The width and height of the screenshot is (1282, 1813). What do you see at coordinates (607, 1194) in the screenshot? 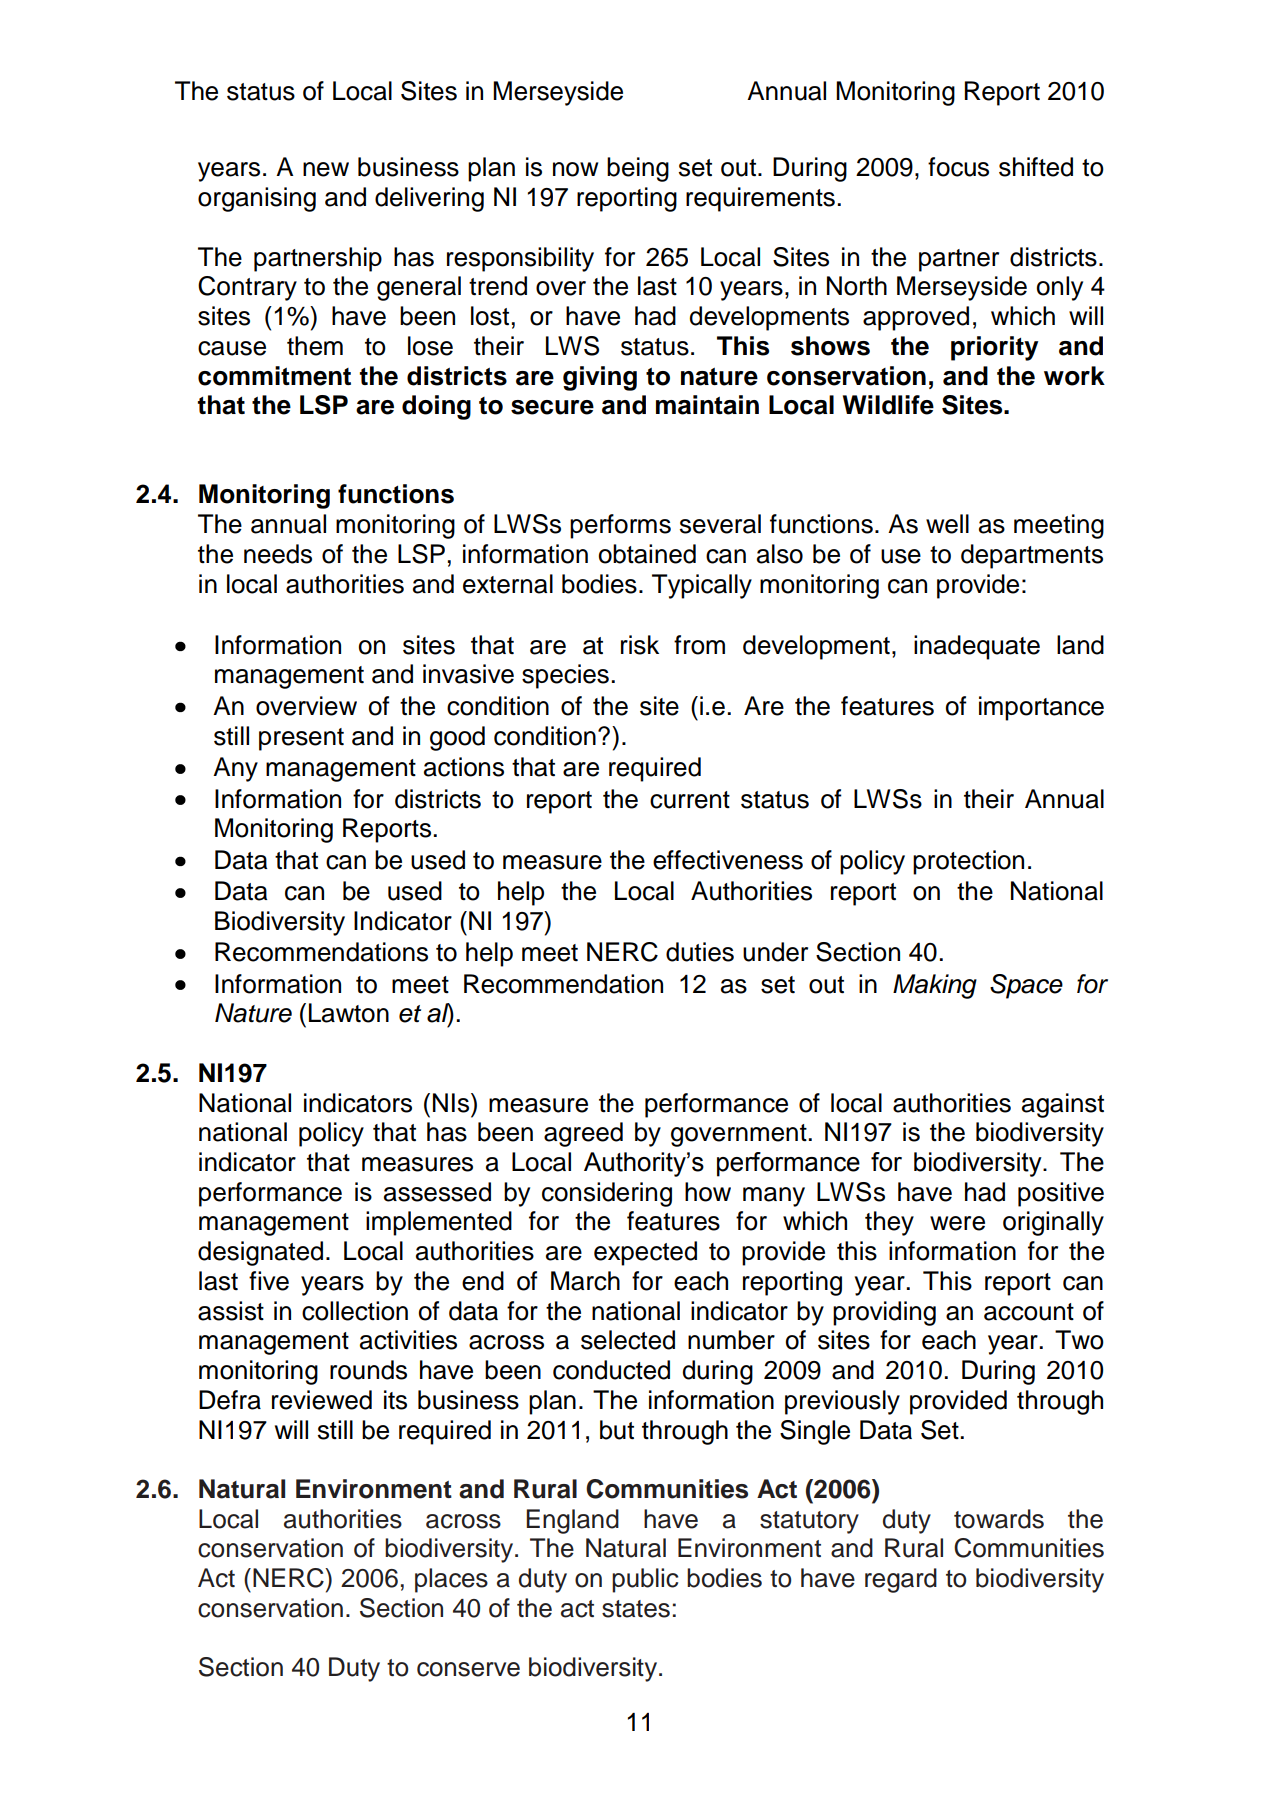
I see `considering` at bounding box center [607, 1194].
